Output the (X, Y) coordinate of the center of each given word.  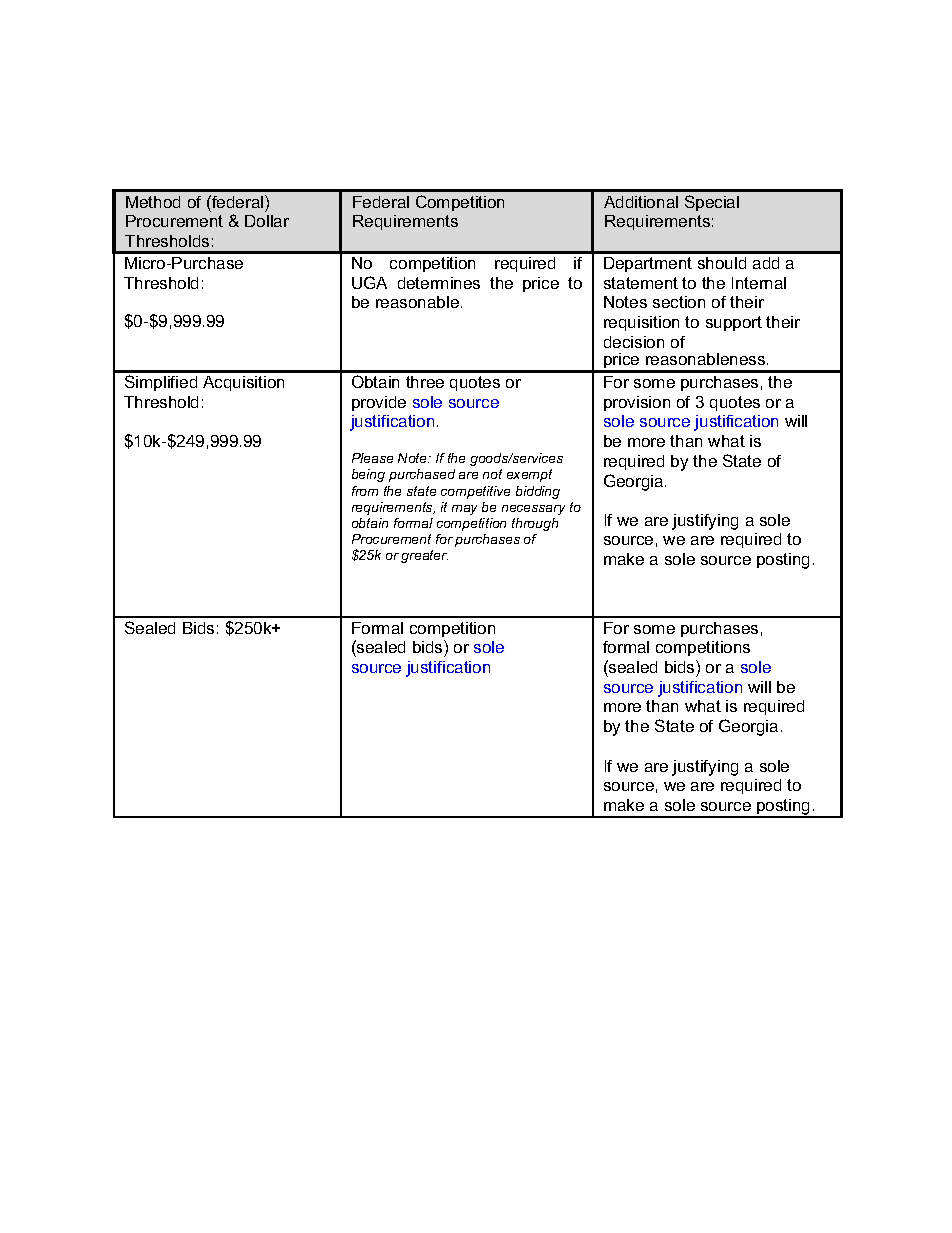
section (679, 302)
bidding (538, 492)
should (722, 263)
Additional (641, 202)
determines (439, 283)
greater (424, 556)
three (425, 382)
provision (637, 403)
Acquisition (243, 383)
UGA (369, 282)
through (535, 524)
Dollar (267, 221)
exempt (529, 475)
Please (372, 458)
